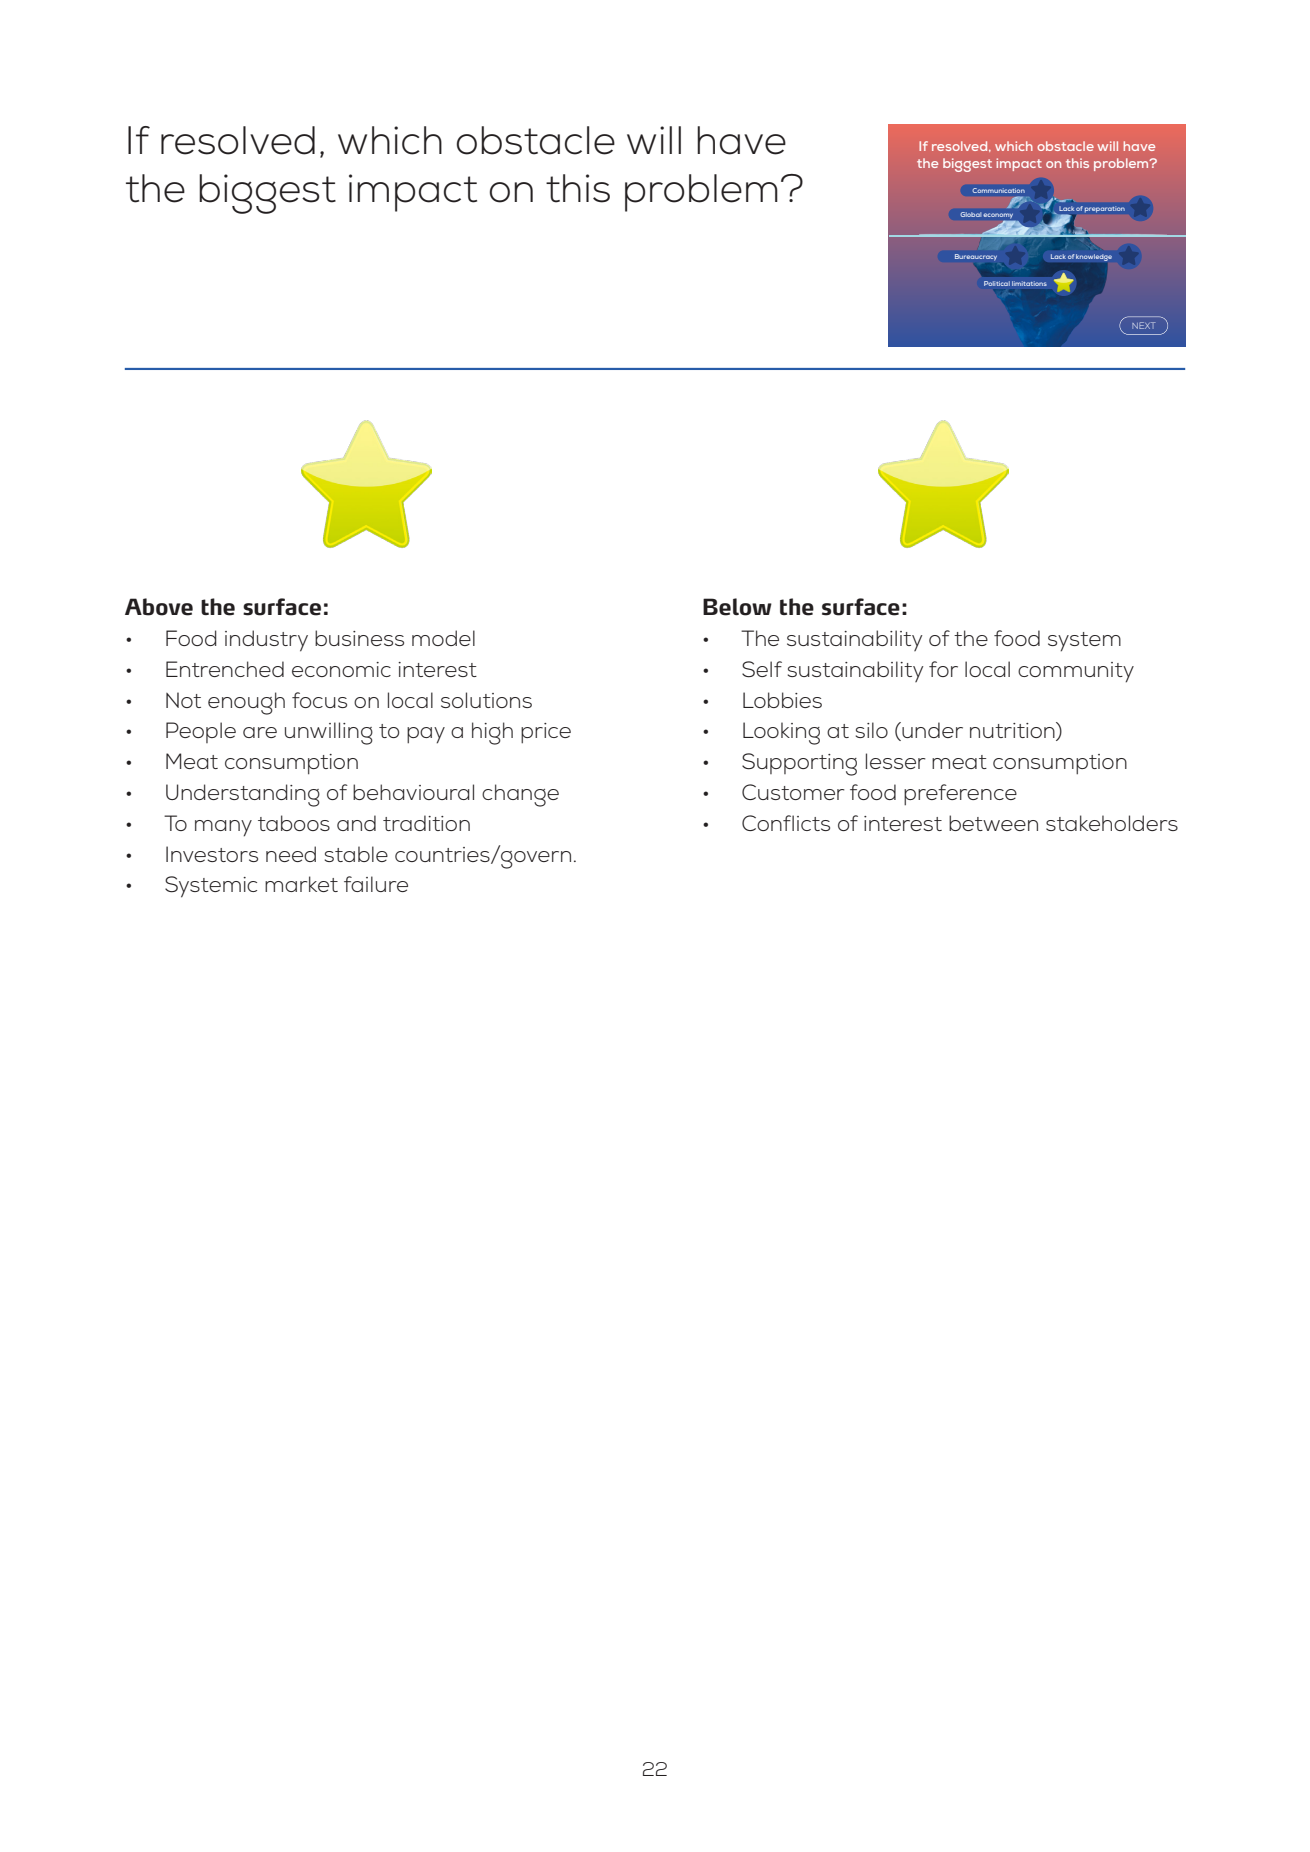 The image size is (1310, 1852). I want to click on Self, so click(762, 669).
